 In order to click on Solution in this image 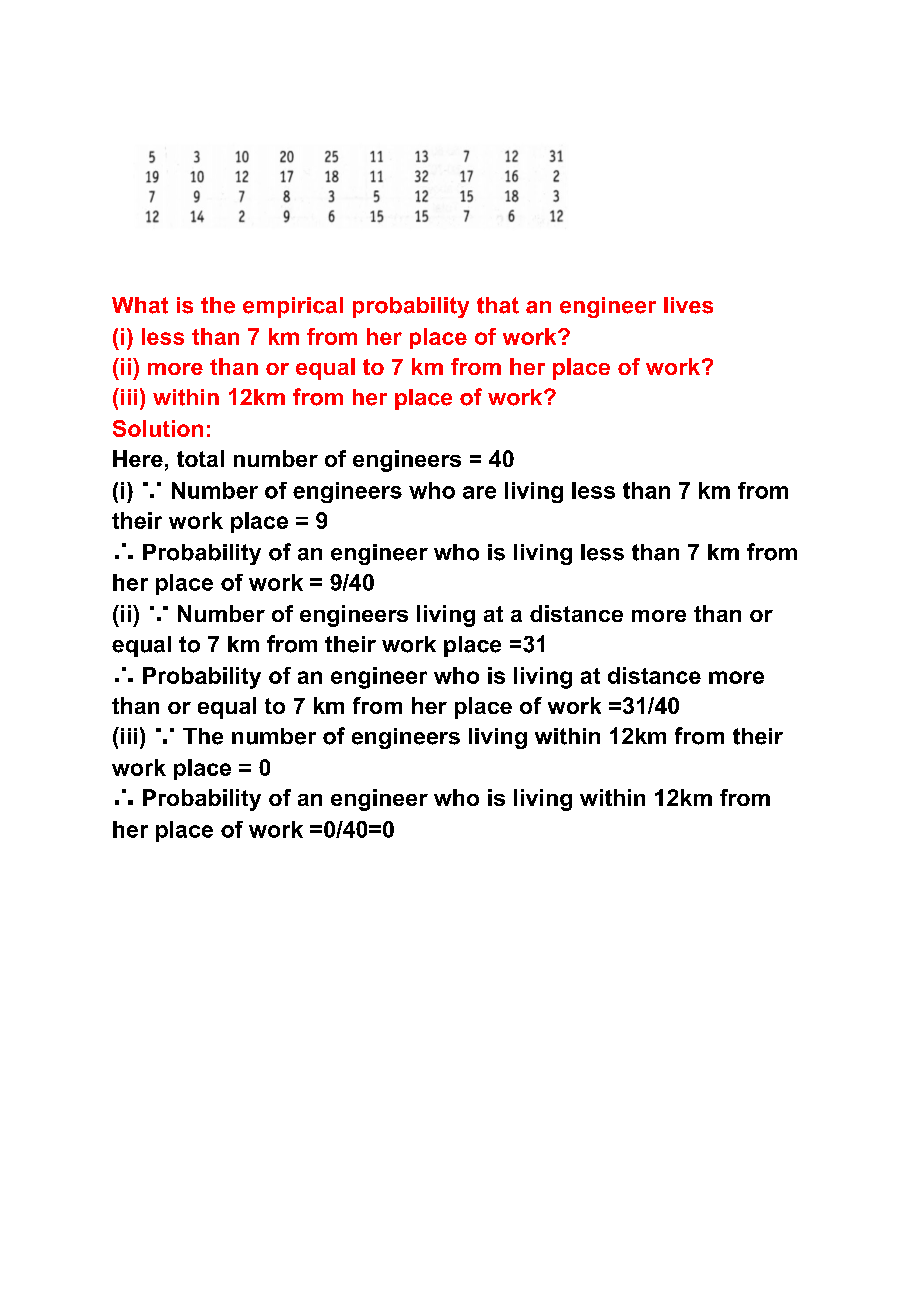, I will do `click(158, 428)`.
